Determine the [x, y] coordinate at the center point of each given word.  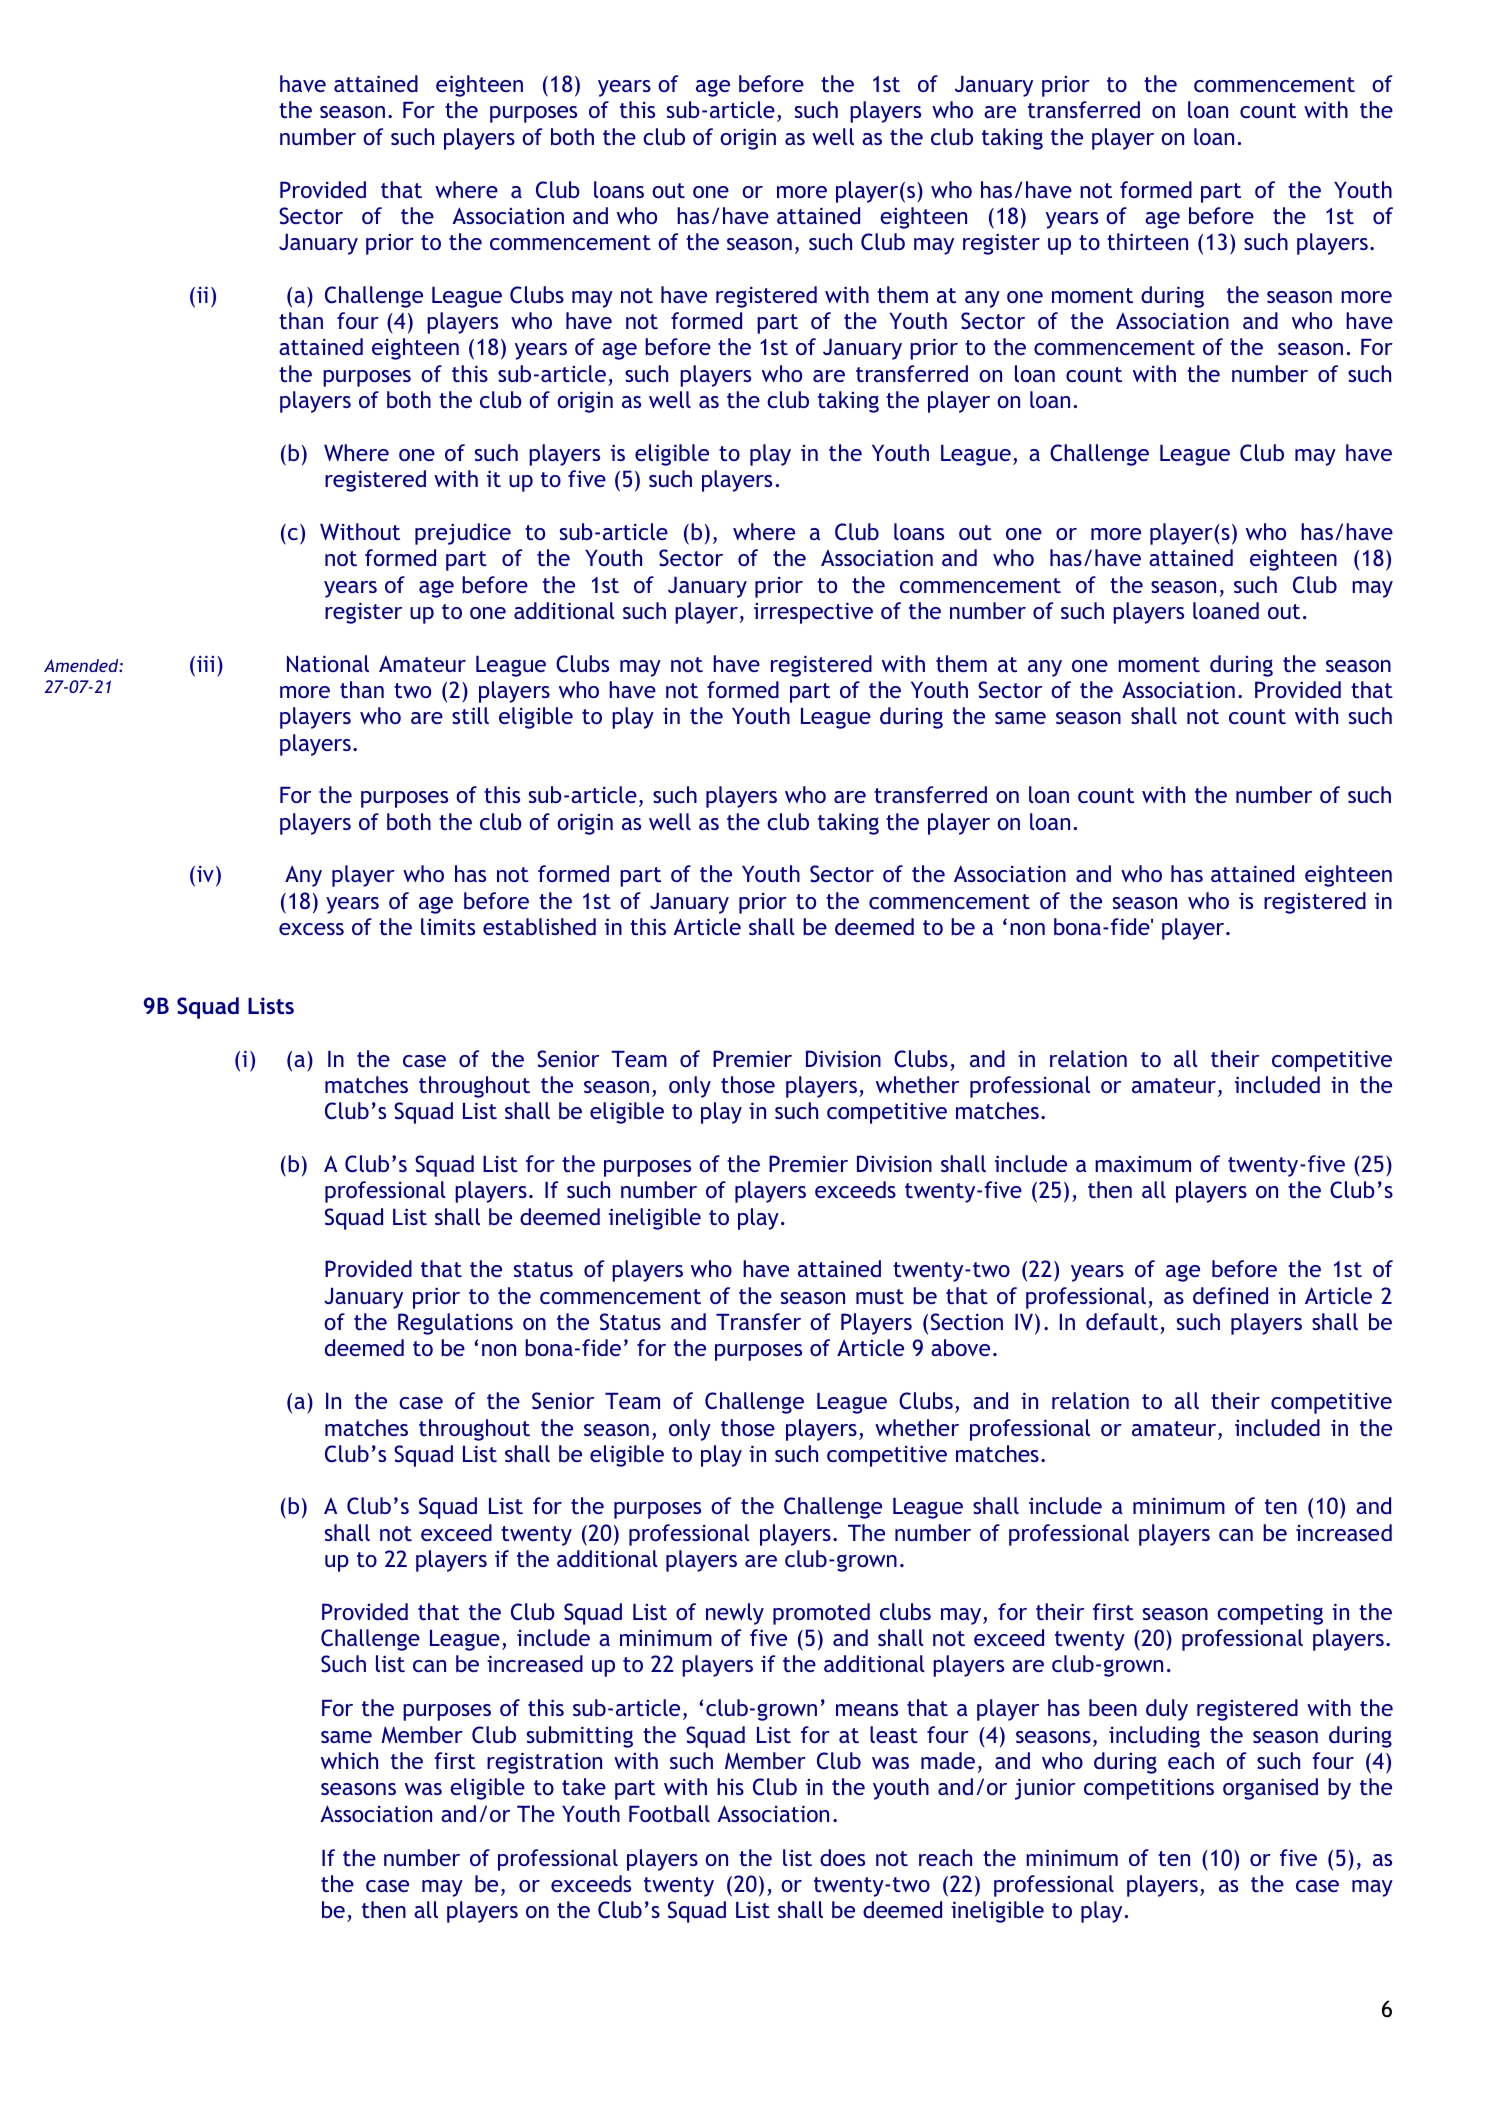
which [349, 1760]
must [880, 1296]
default [1122, 1321]
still [470, 715]
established [539, 926]
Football [669, 1813]
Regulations [455, 1324]
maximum [1143, 1164]
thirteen [1147, 241]
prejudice [463, 534]
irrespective [813, 613]
